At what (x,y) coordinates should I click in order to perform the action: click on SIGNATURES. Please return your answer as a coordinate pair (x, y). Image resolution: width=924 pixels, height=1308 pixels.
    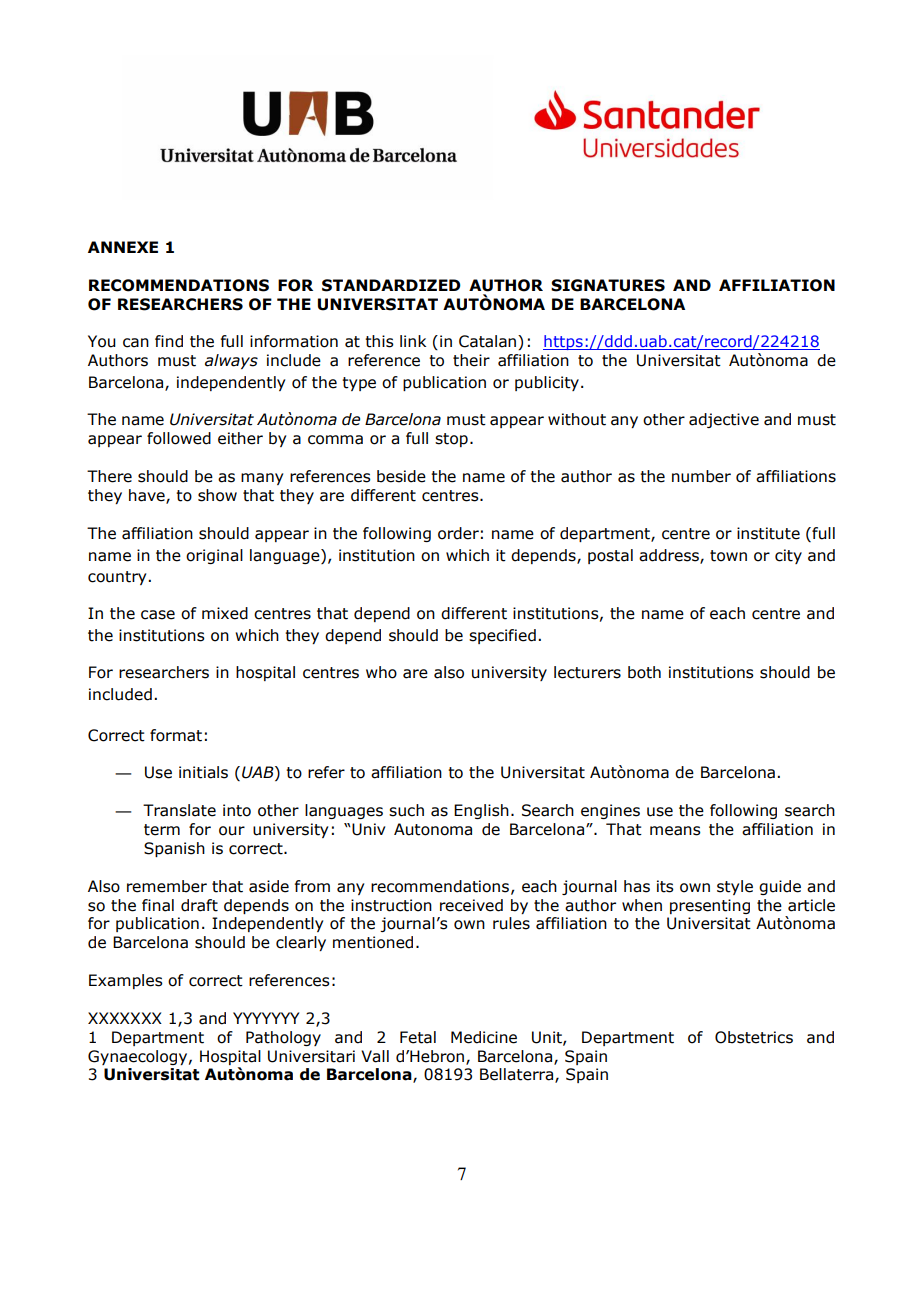
    Looking at the image, I should click on (608, 285).
